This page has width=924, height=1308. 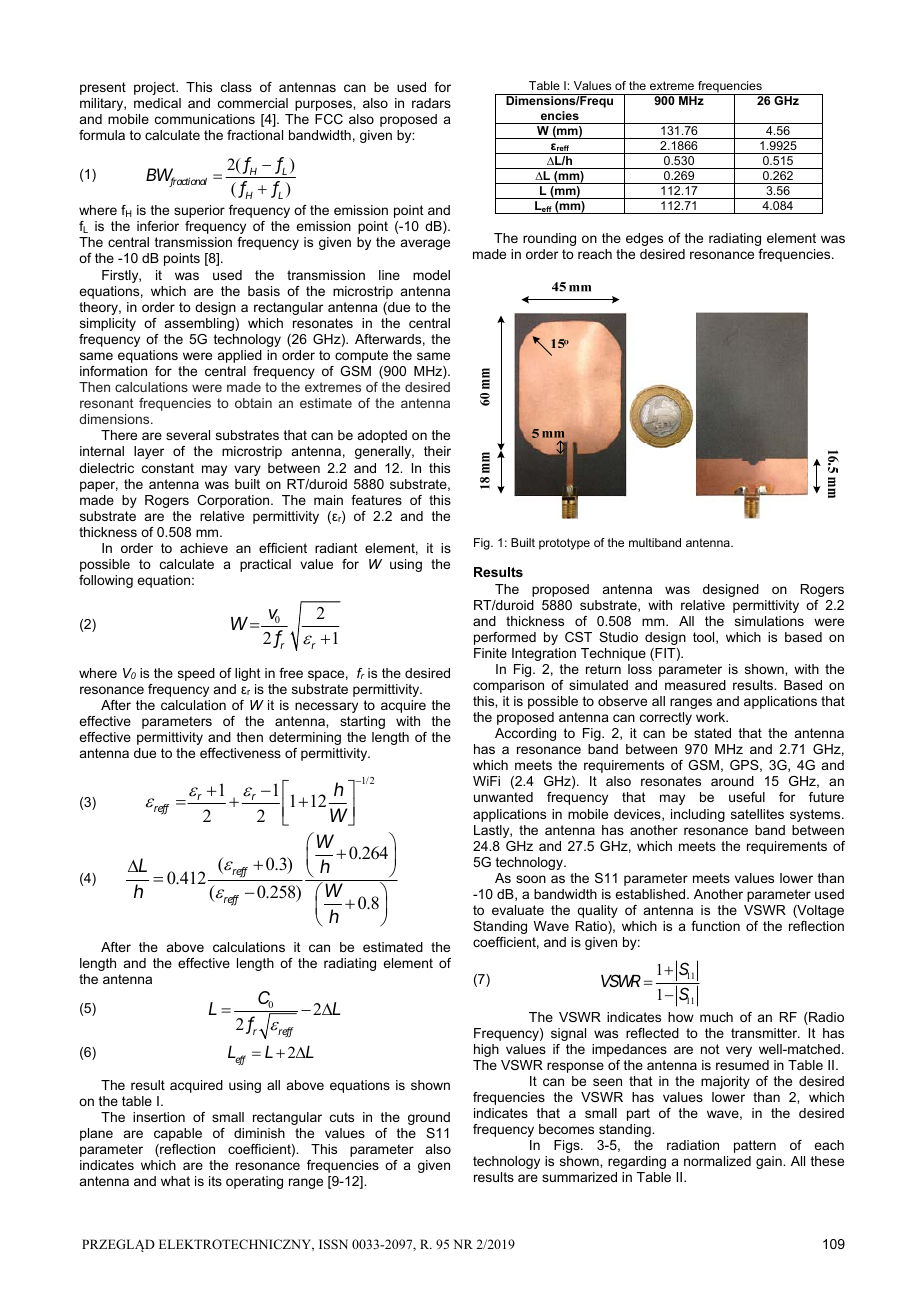 I want to click on what, so click(x=175, y=1181).
